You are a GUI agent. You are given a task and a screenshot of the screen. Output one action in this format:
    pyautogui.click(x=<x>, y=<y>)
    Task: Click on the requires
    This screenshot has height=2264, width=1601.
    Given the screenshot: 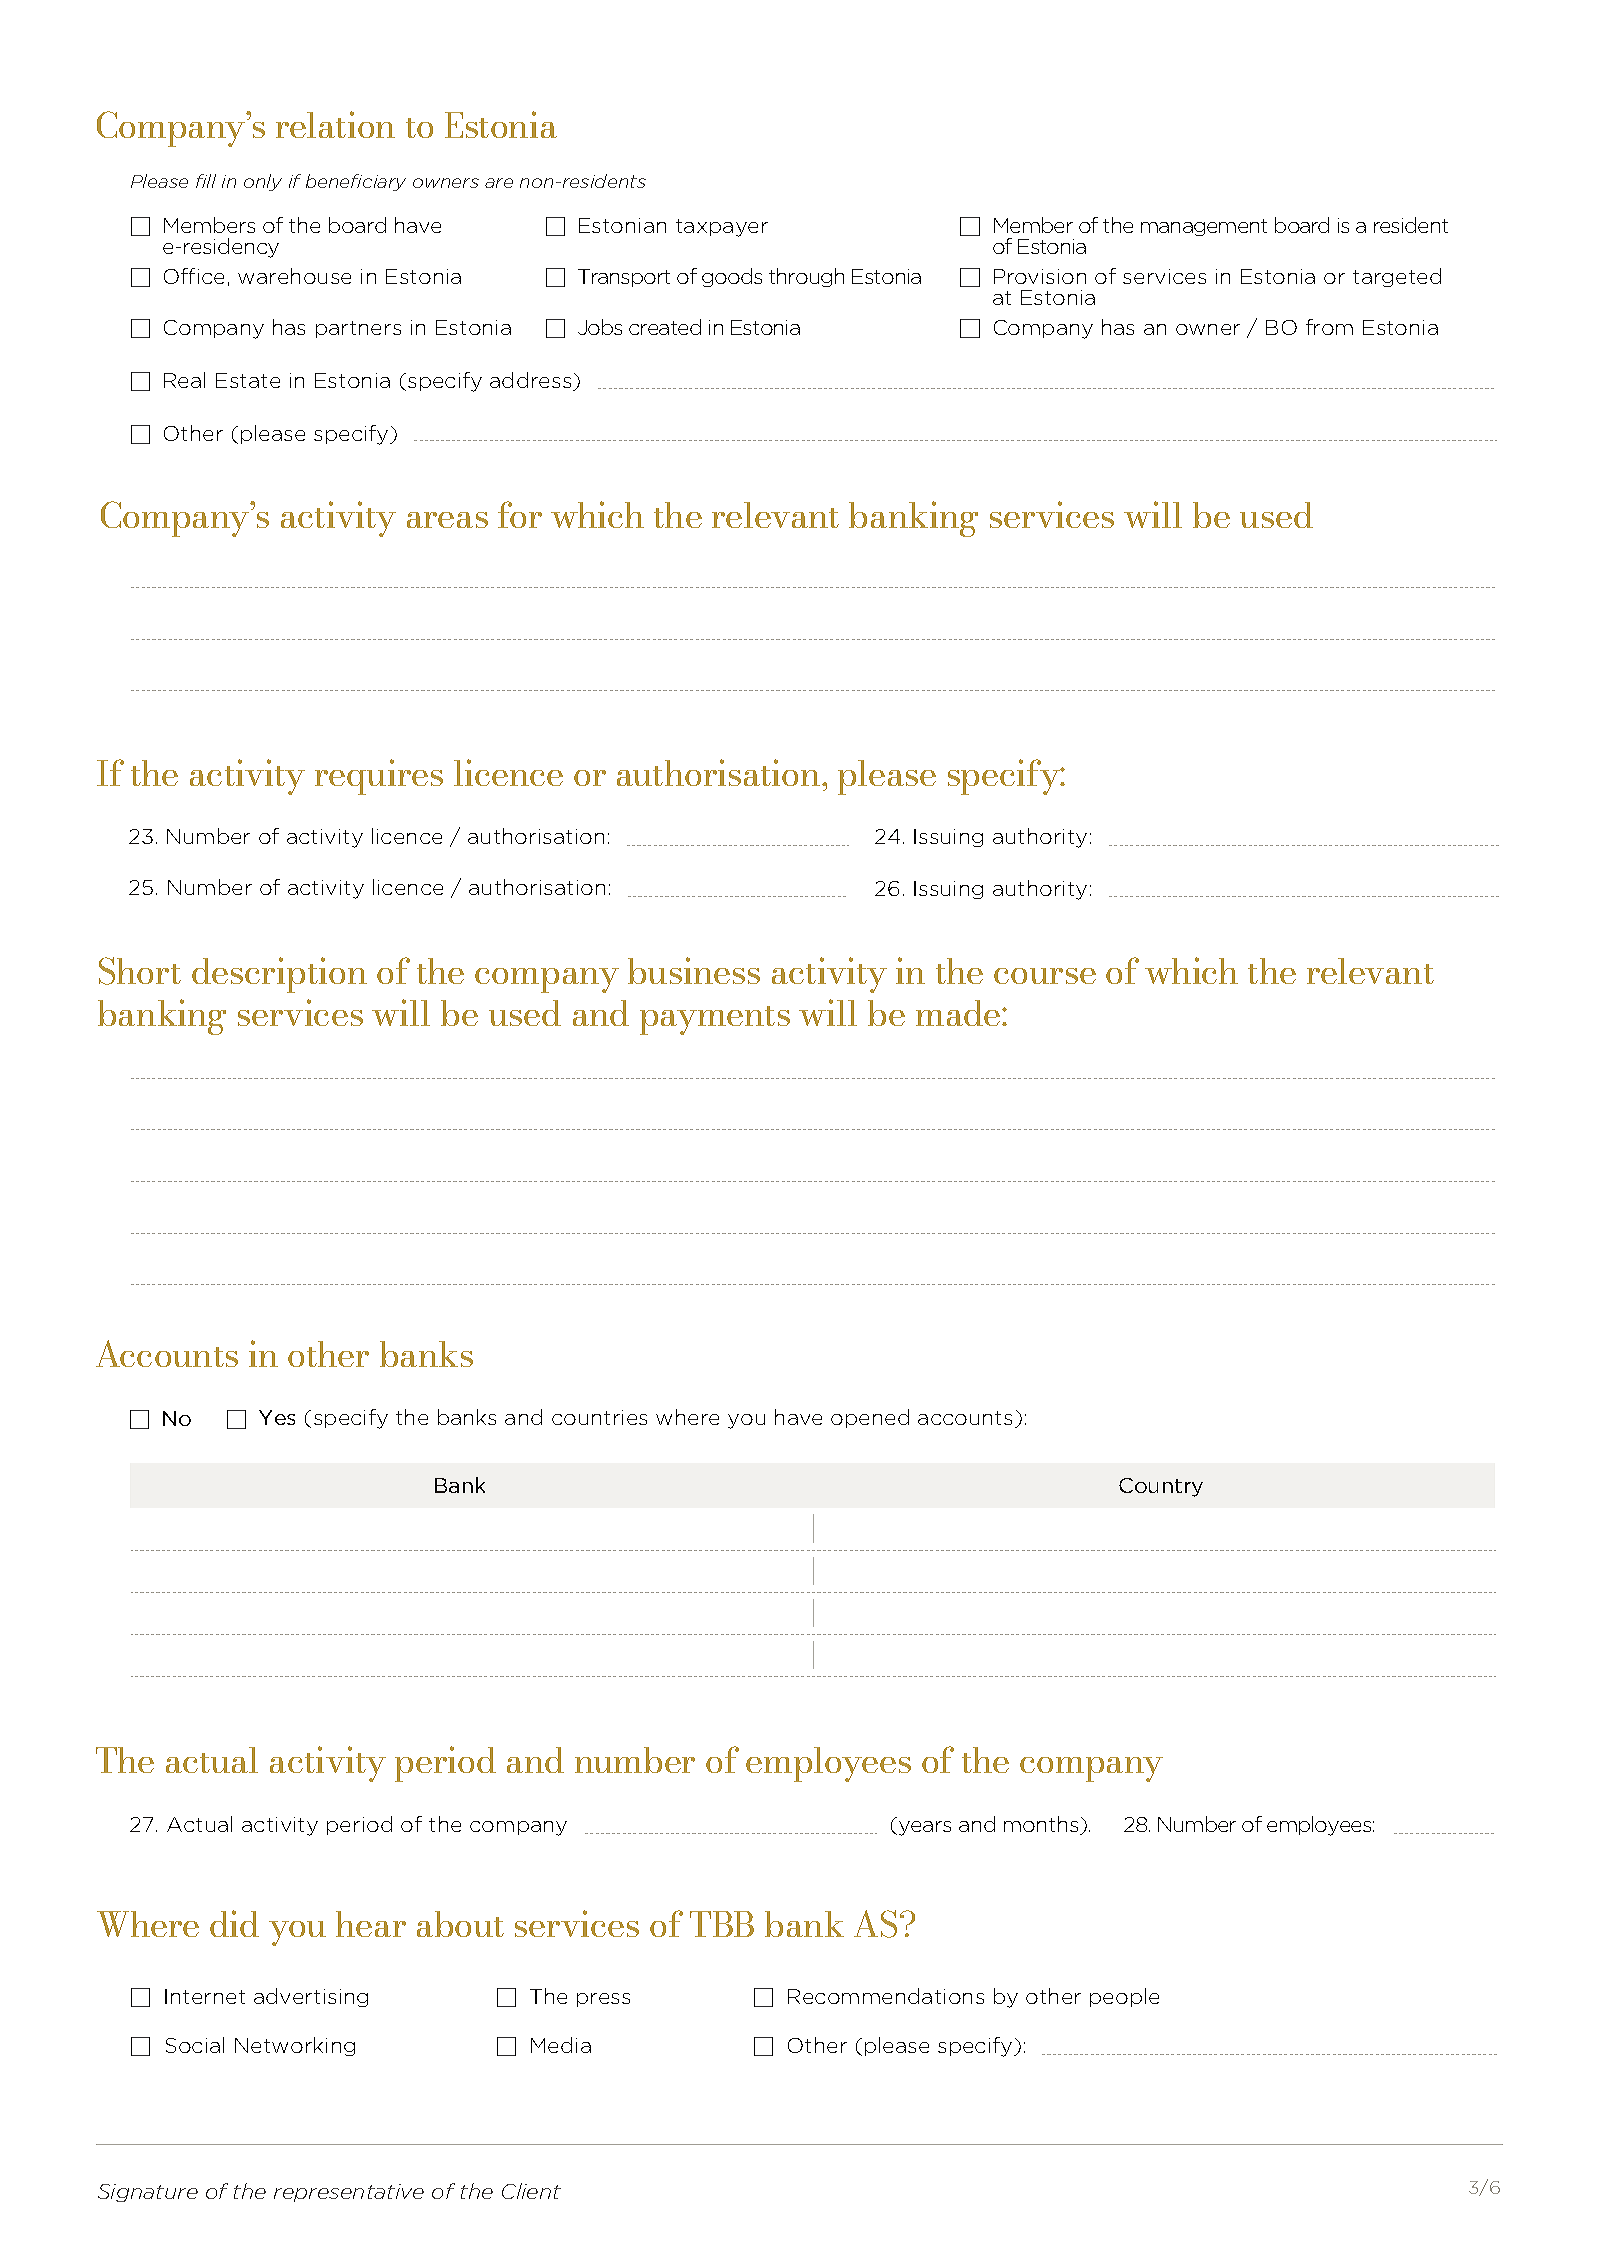 What is the action you would take?
    pyautogui.click(x=379, y=777)
